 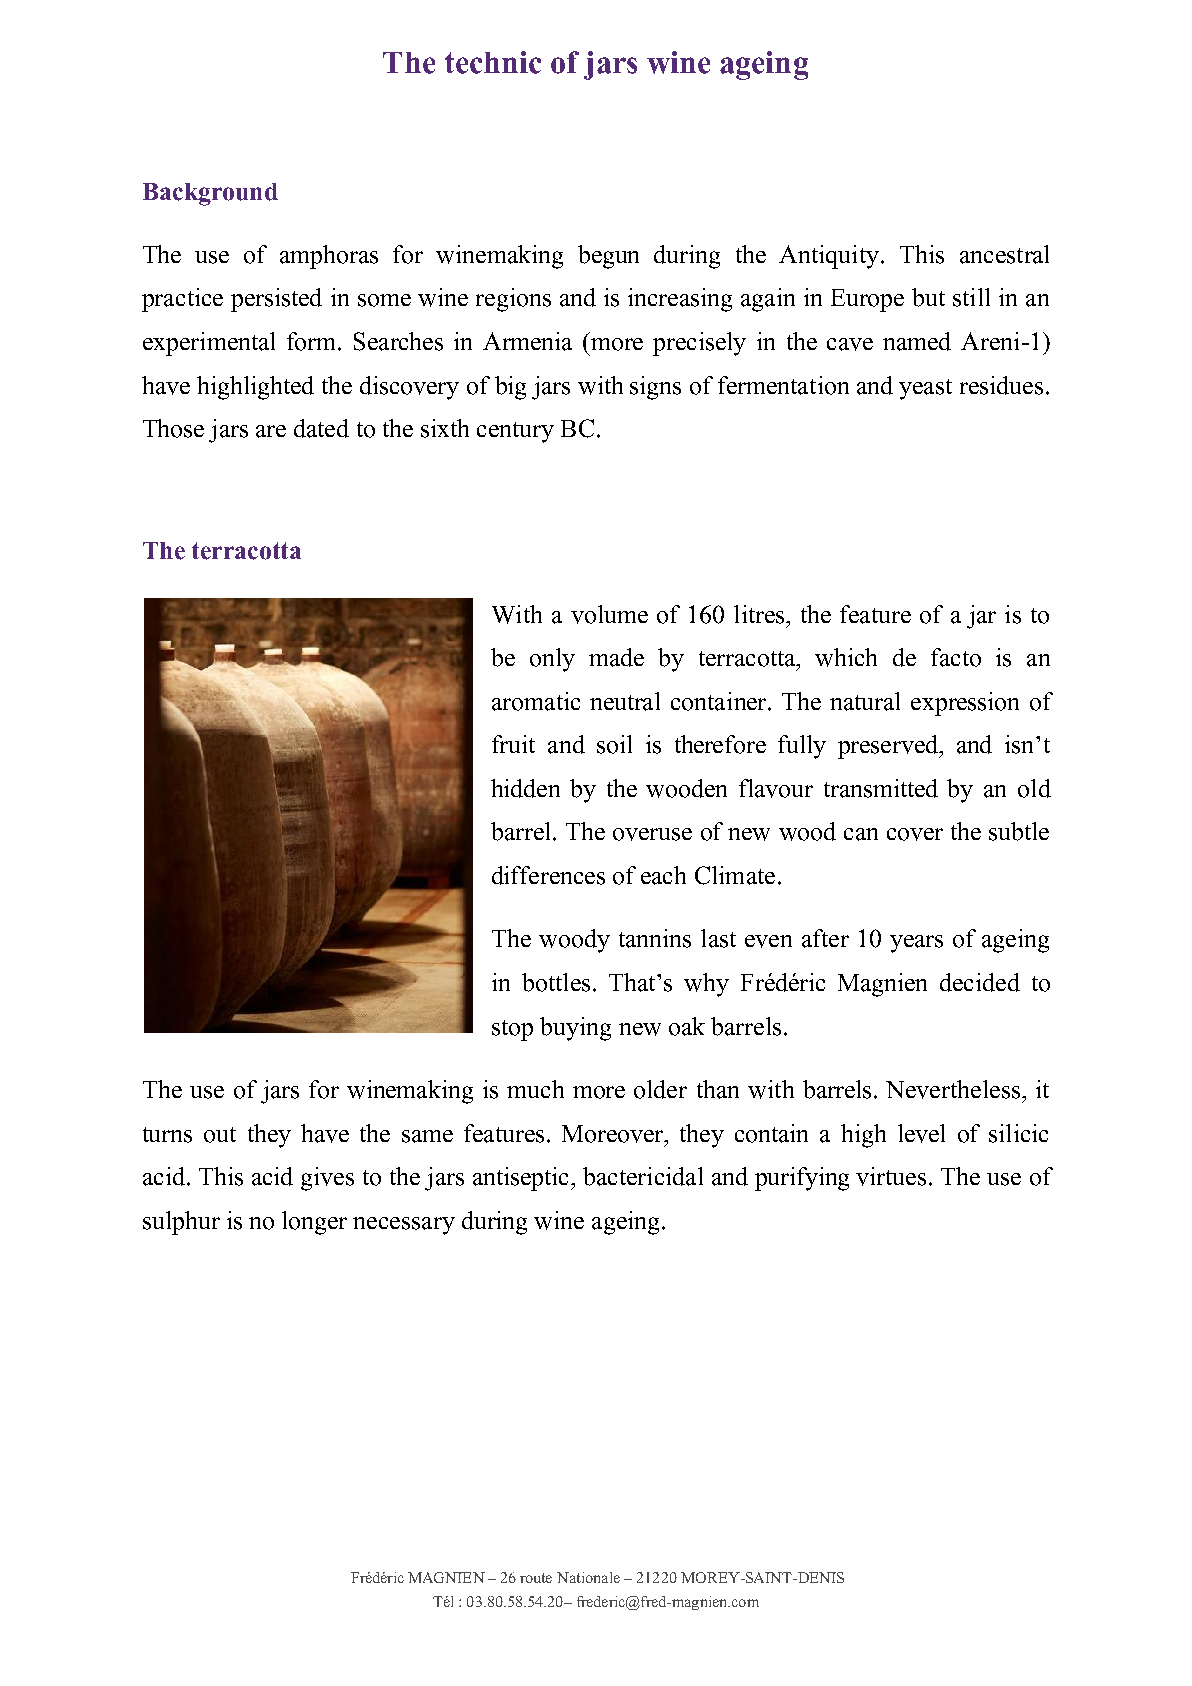 What do you see at coordinates (588, 1577) in the document?
I see `Nationale` at bounding box center [588, 1577].
